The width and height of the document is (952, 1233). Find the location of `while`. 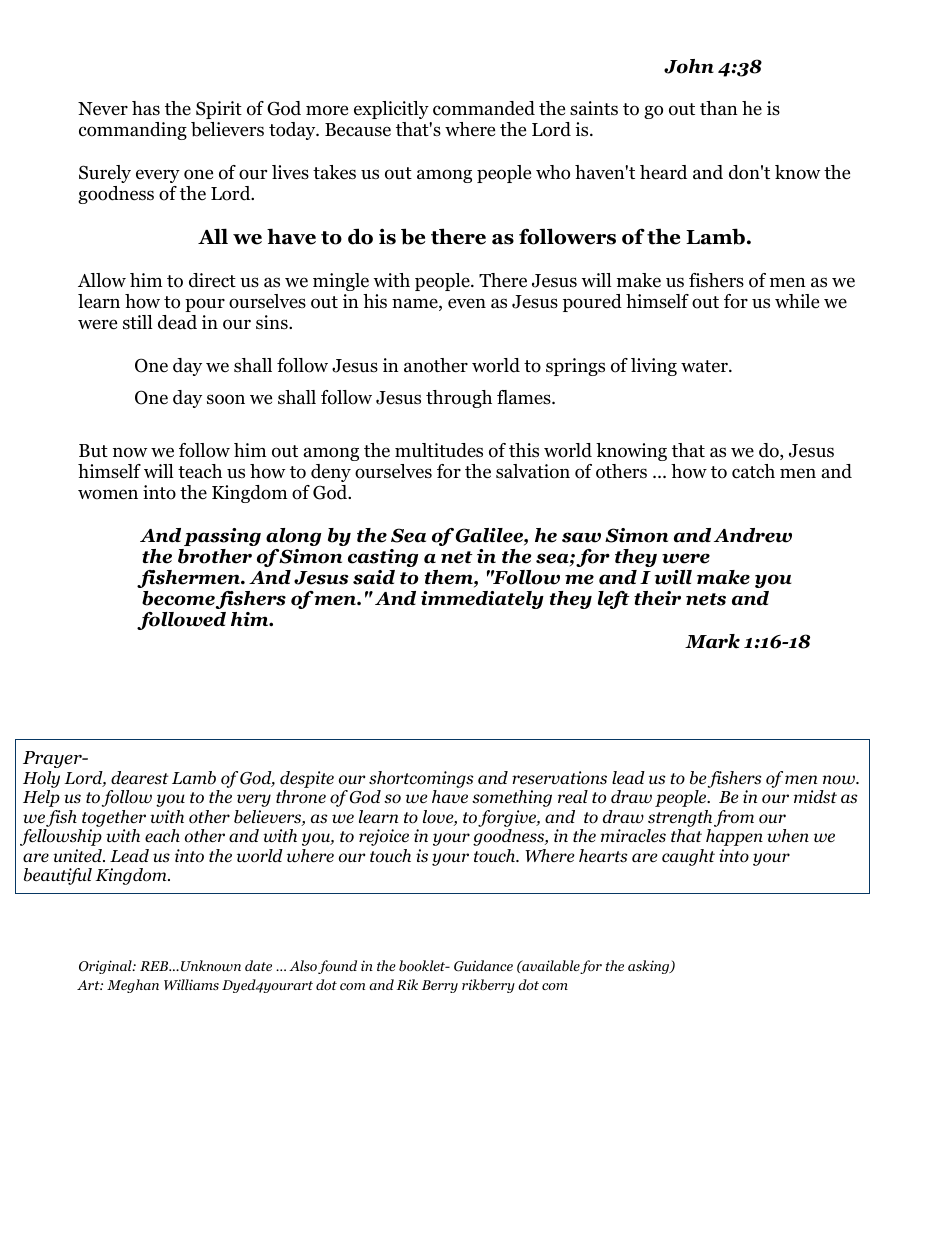

while is located at coordinates (797, 301).
